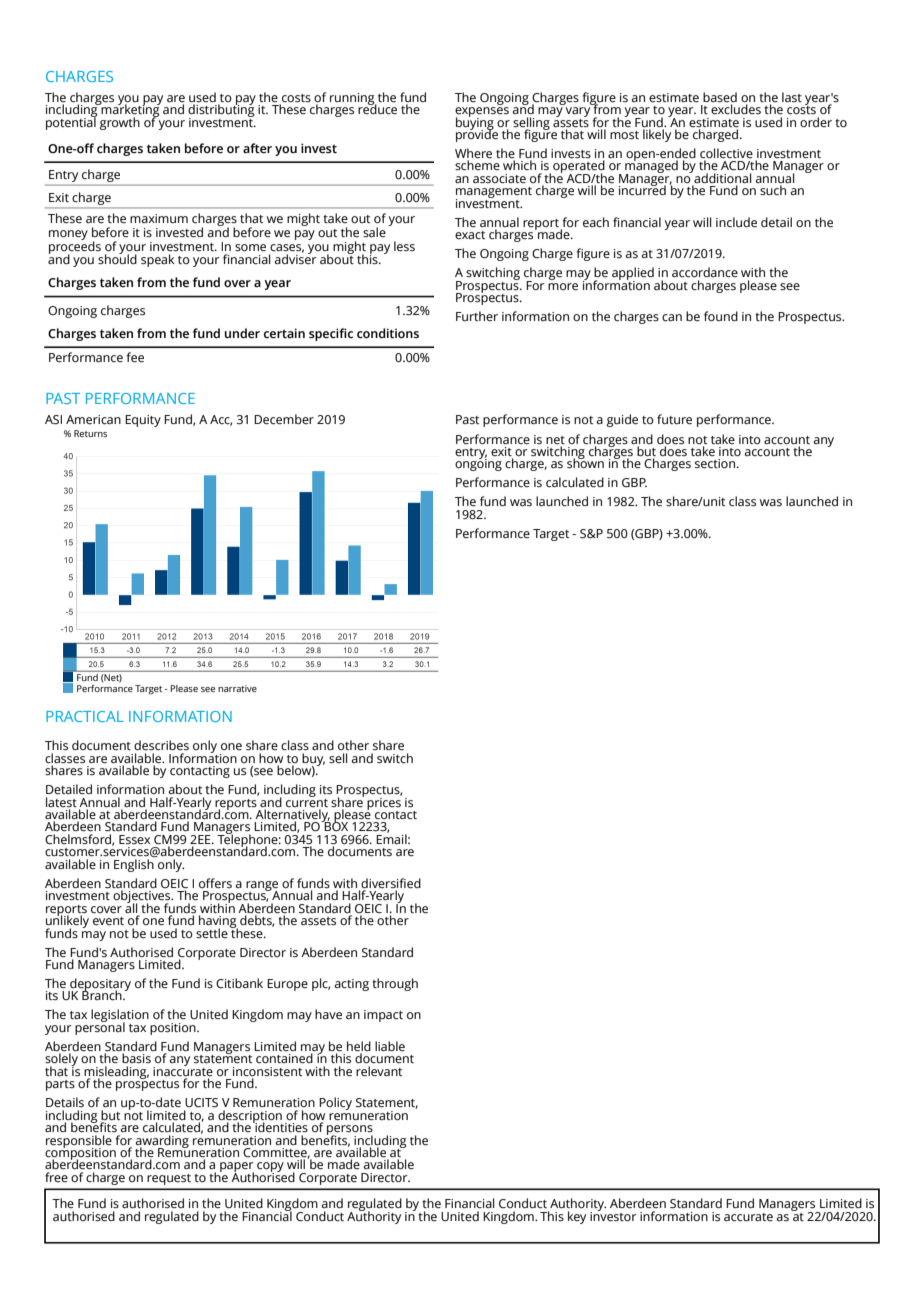 The image size is (924, 1308). I want to click on through, so click(395, 984).
